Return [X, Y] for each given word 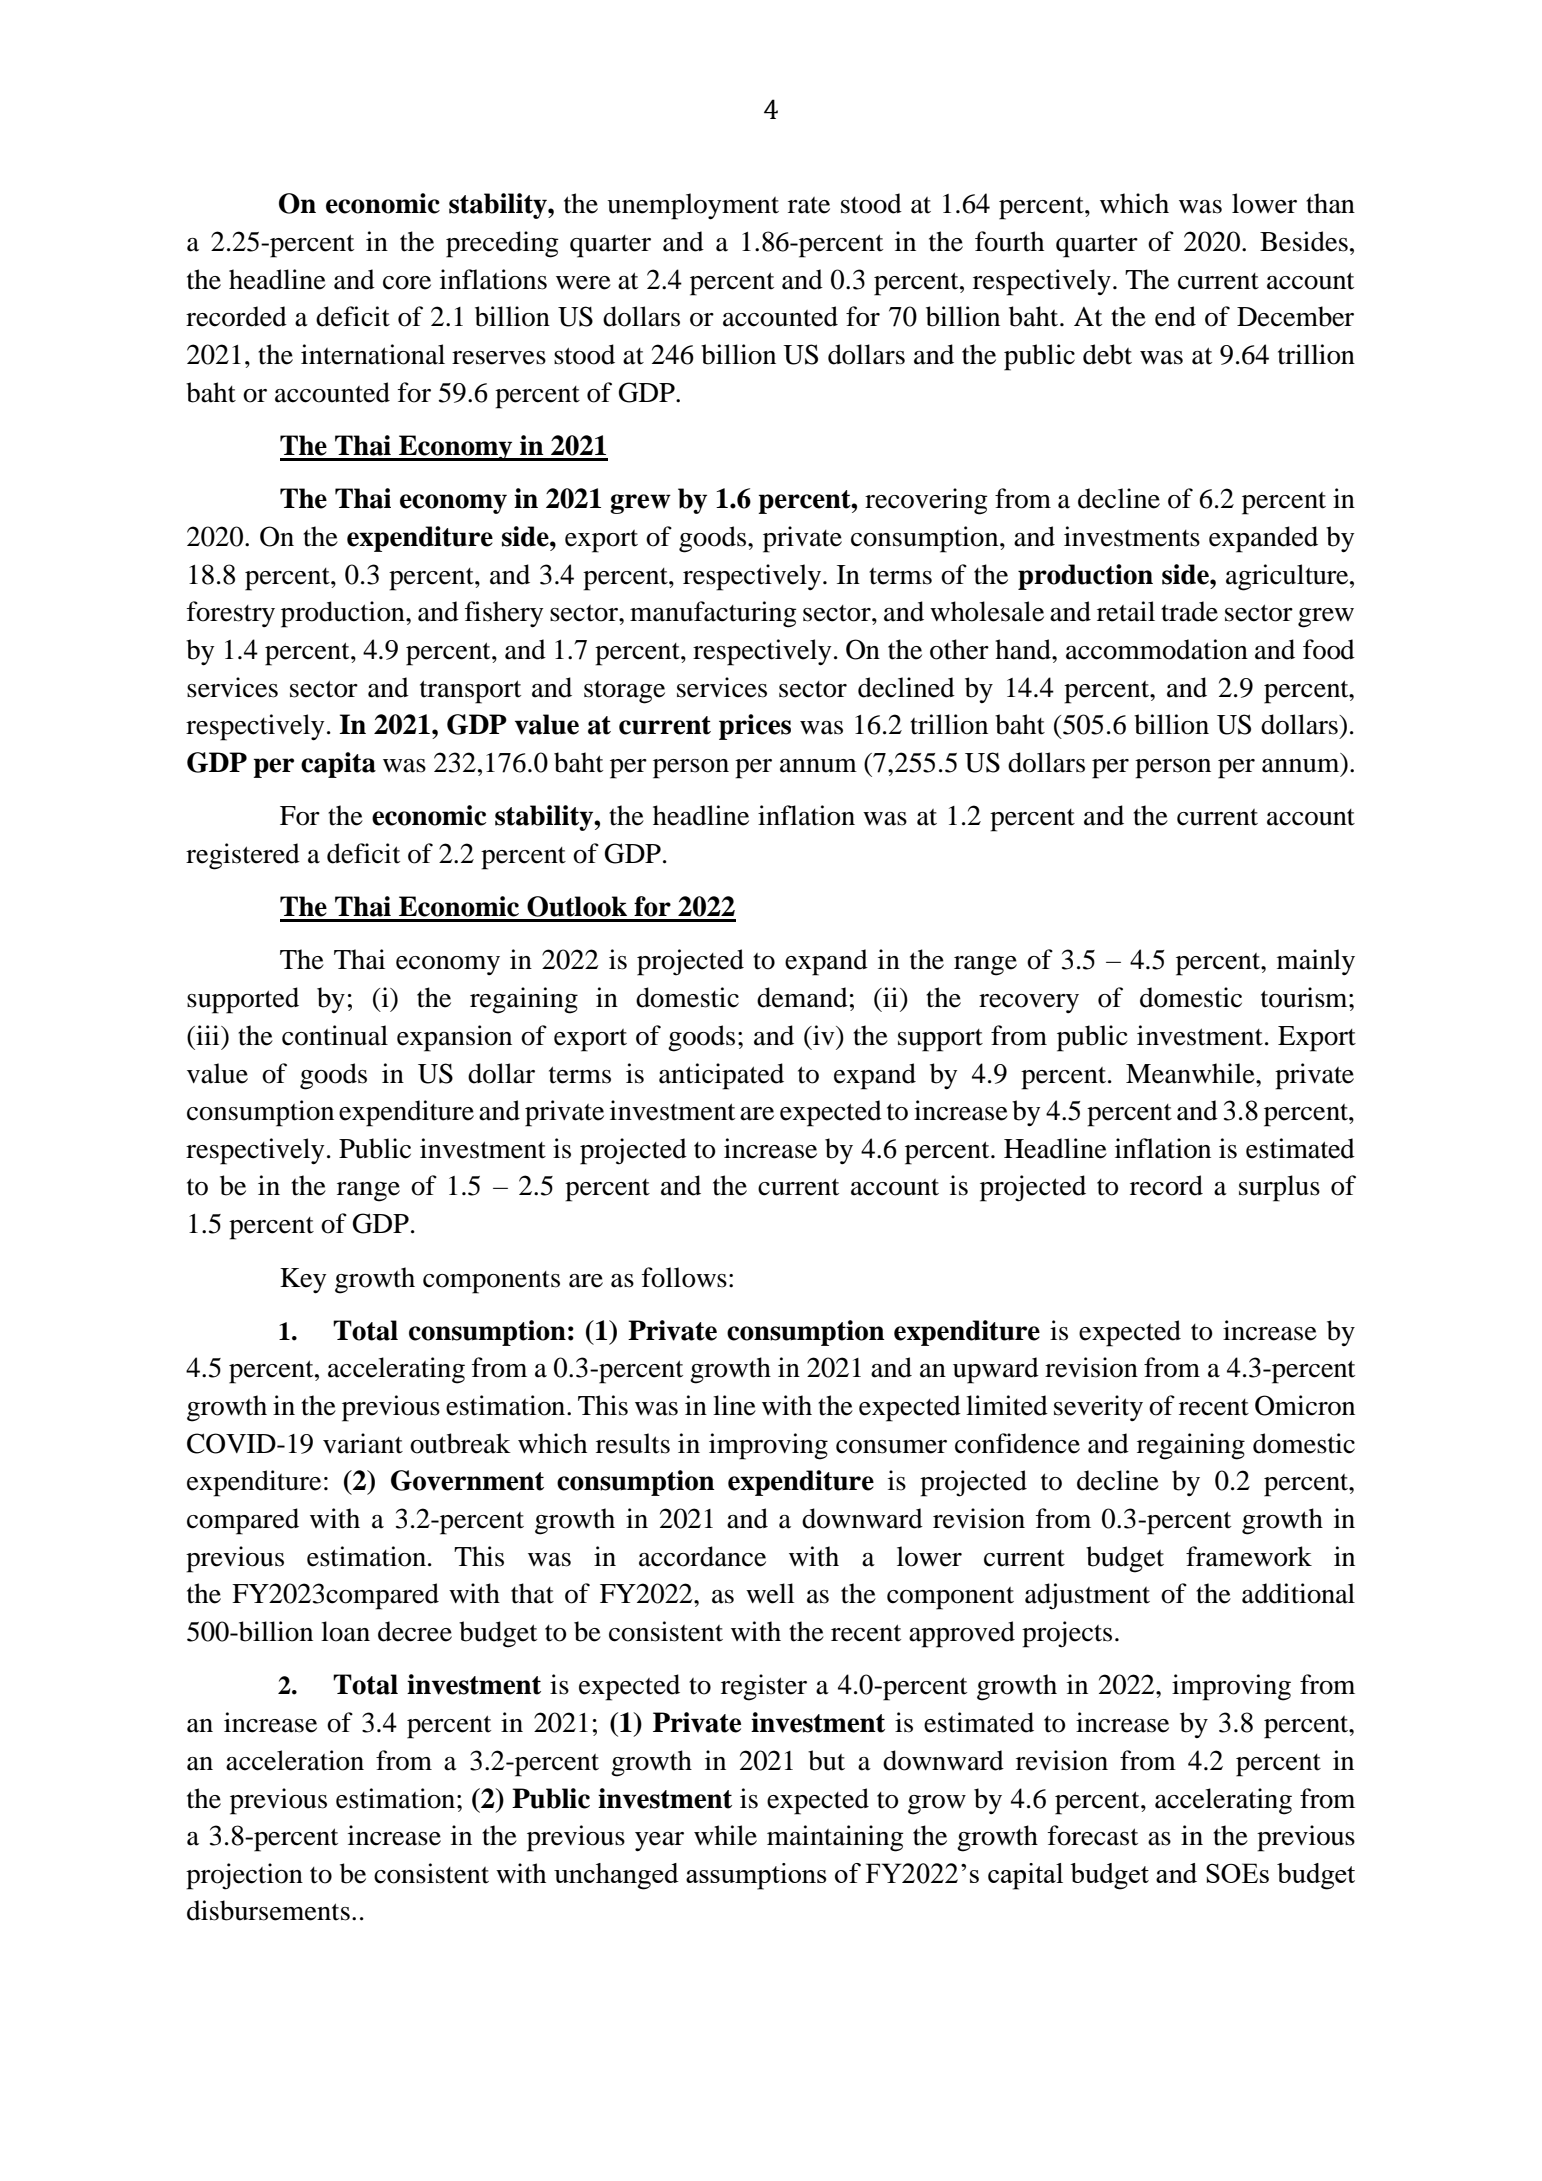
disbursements [268, 1910]
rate [809, 205]
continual [335, 1035]
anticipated [721, 1076]
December [1295, 316]
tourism [1305, 997]
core [407, 283]
